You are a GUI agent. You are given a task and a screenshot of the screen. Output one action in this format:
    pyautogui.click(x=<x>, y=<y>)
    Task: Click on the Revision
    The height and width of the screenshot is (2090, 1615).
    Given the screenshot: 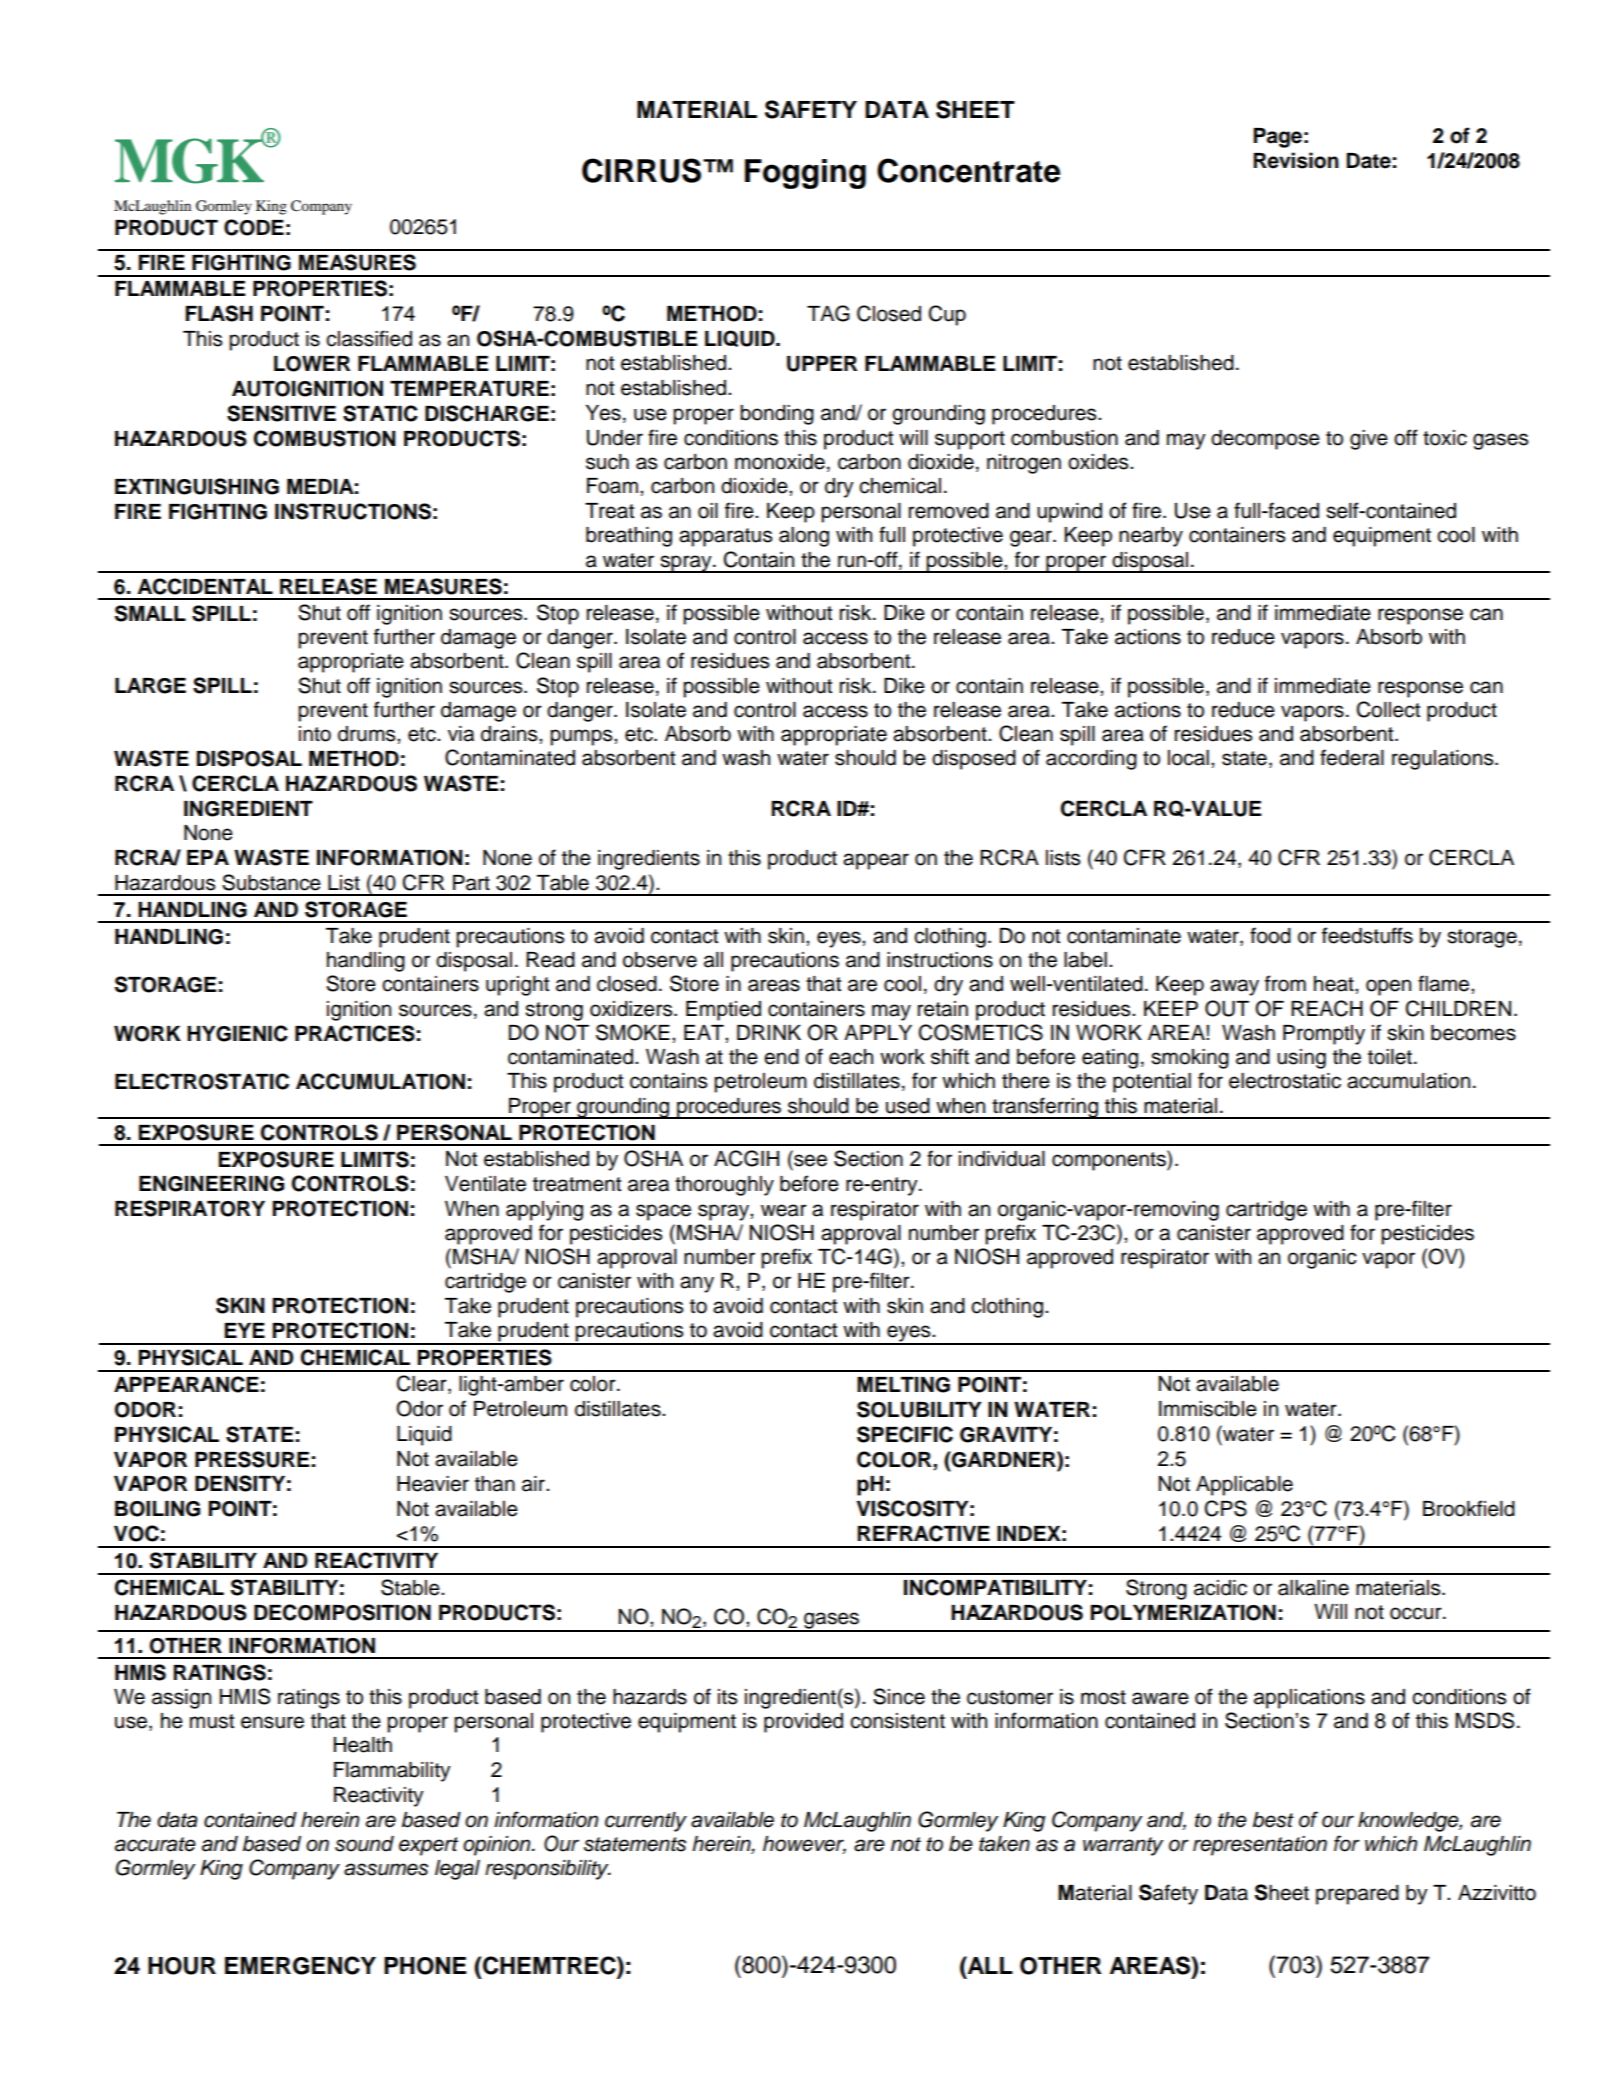 What is the action you would take?
    pyautogui.click(x=1296, y=160)
